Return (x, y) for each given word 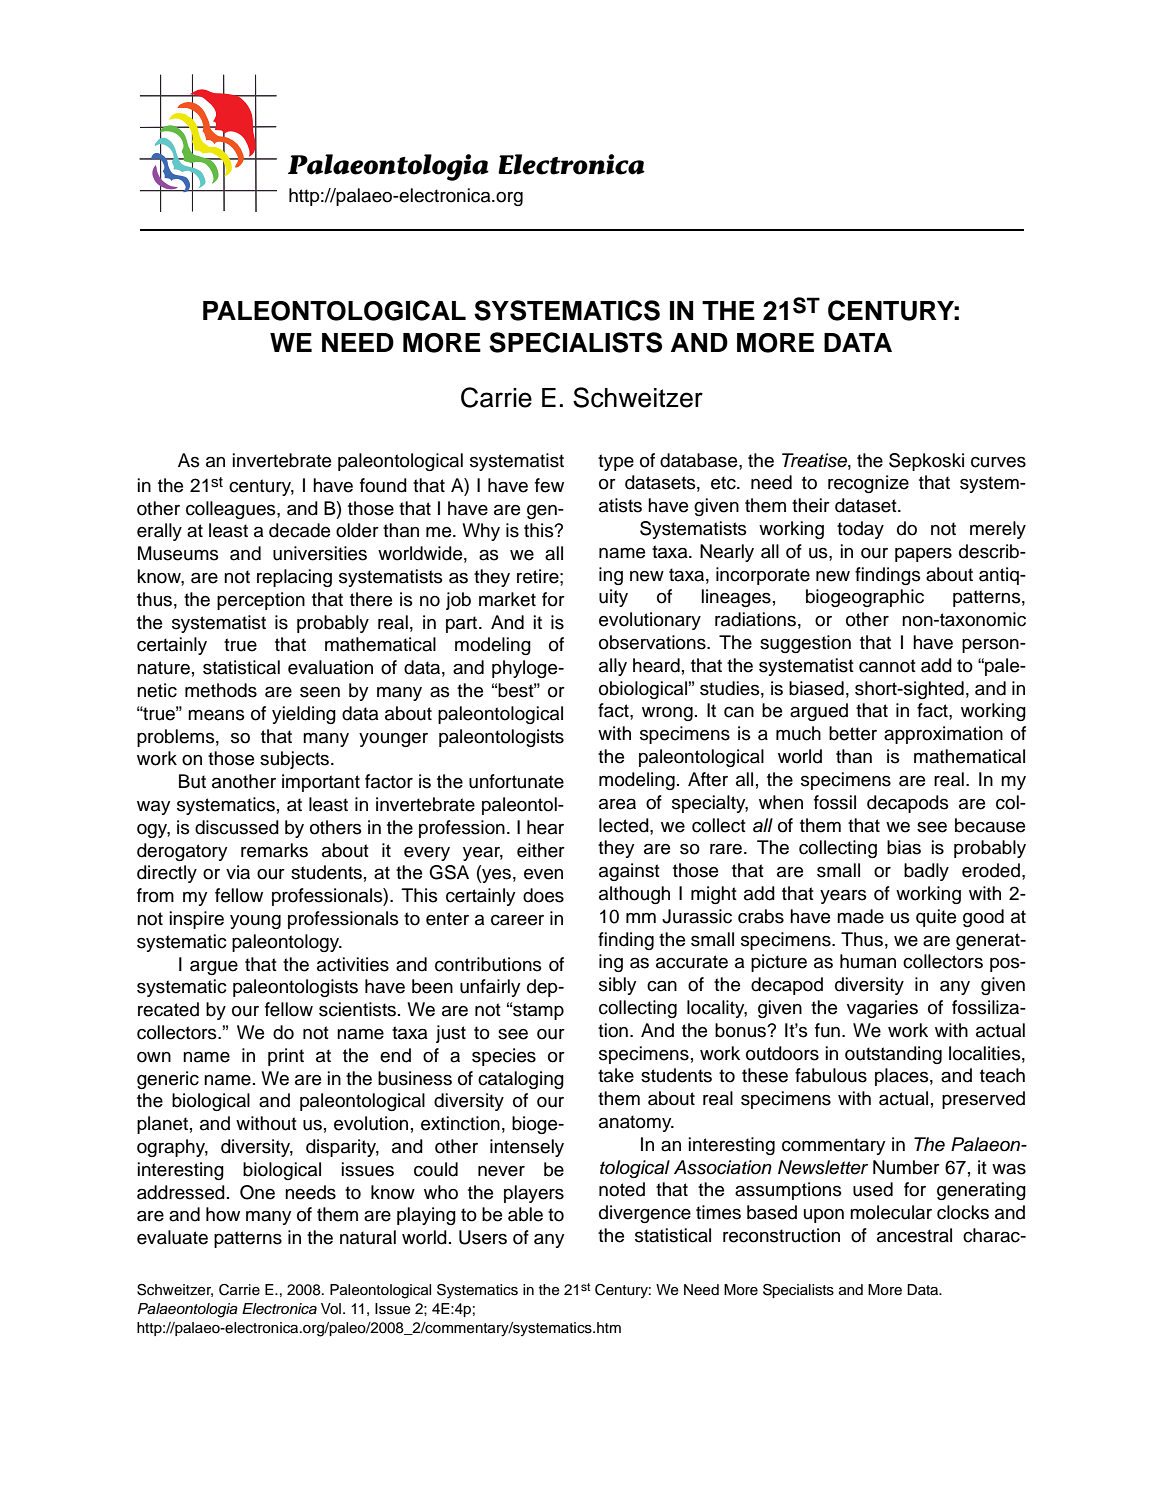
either (541, 850)
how (223, 1214)
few (549, 485)
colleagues (232, 510)
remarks (274, 850)
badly (926, 872)
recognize (868, 484)
